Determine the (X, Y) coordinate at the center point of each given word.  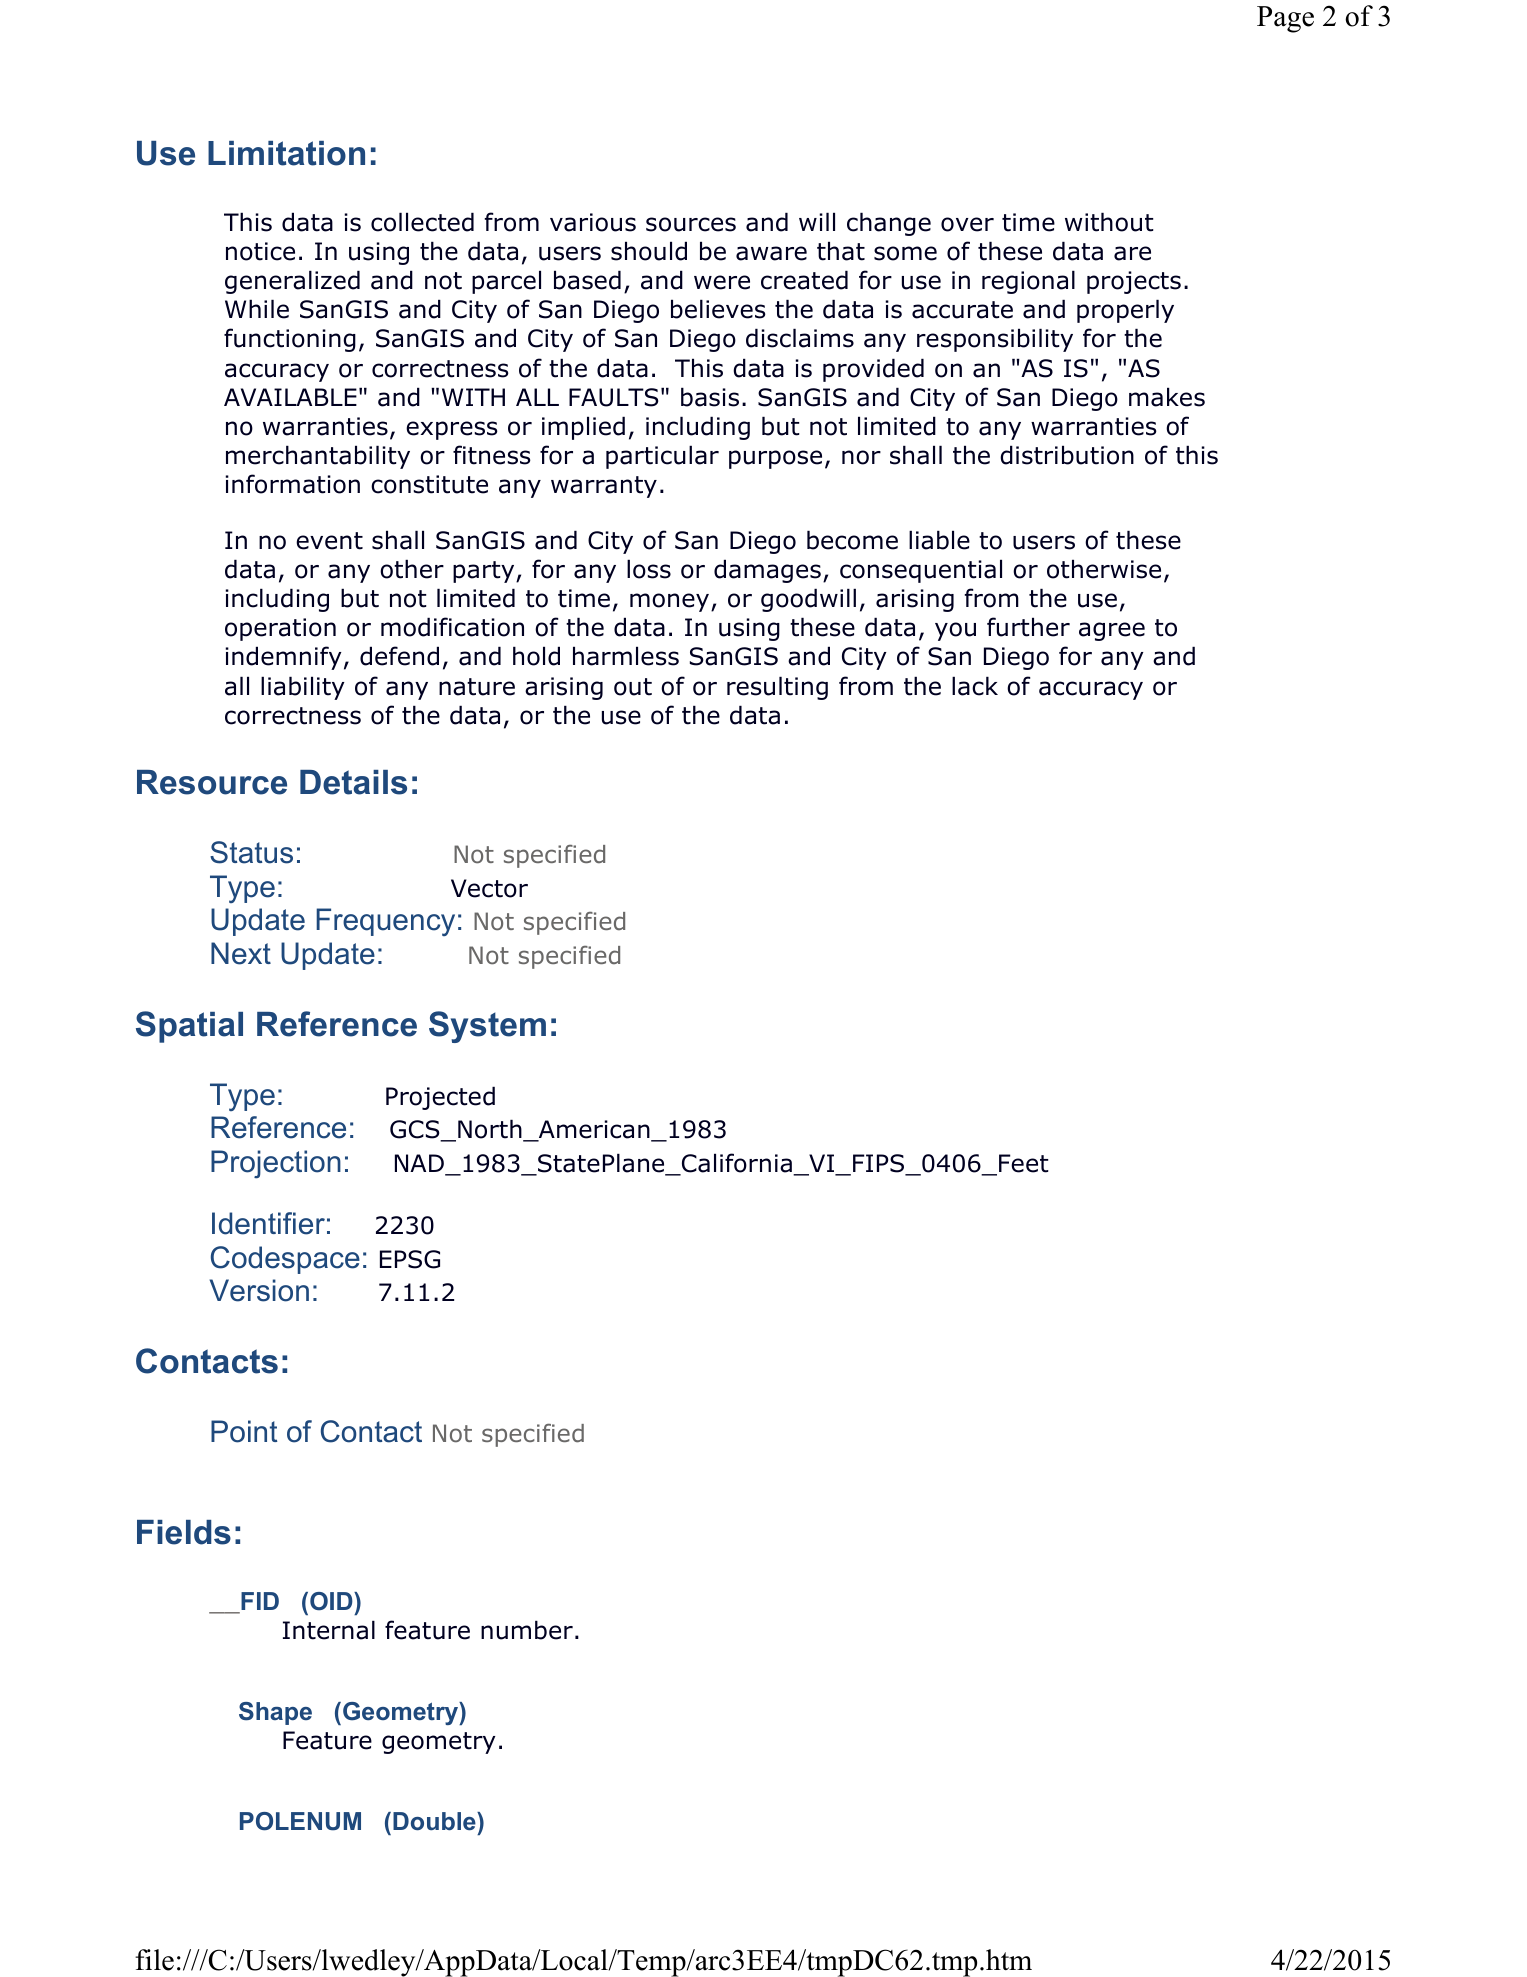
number (527, 1630)
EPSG (410, 1259)
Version (259, 1290)
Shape (275, 1713)
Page (1285, 19)
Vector (489, 888)
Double (435, 1821)
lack (975, 686)
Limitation (286, 153)
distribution (1067, 455)
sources (691, 224)
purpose (775, 459)
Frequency (385, 922)
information (292, 484)
